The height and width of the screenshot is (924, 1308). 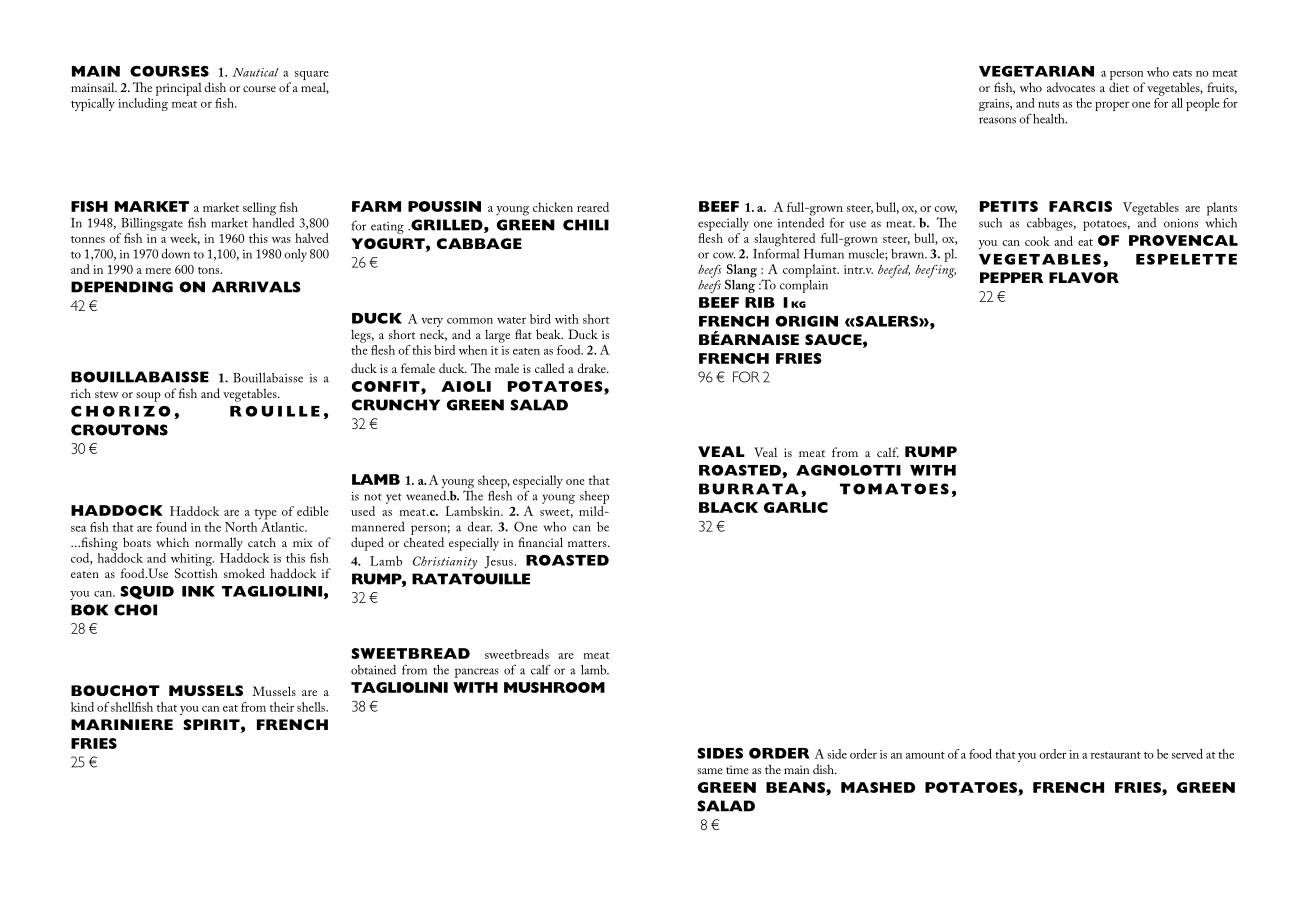 I want to click on advocates, so click(x=1071, y=87).
